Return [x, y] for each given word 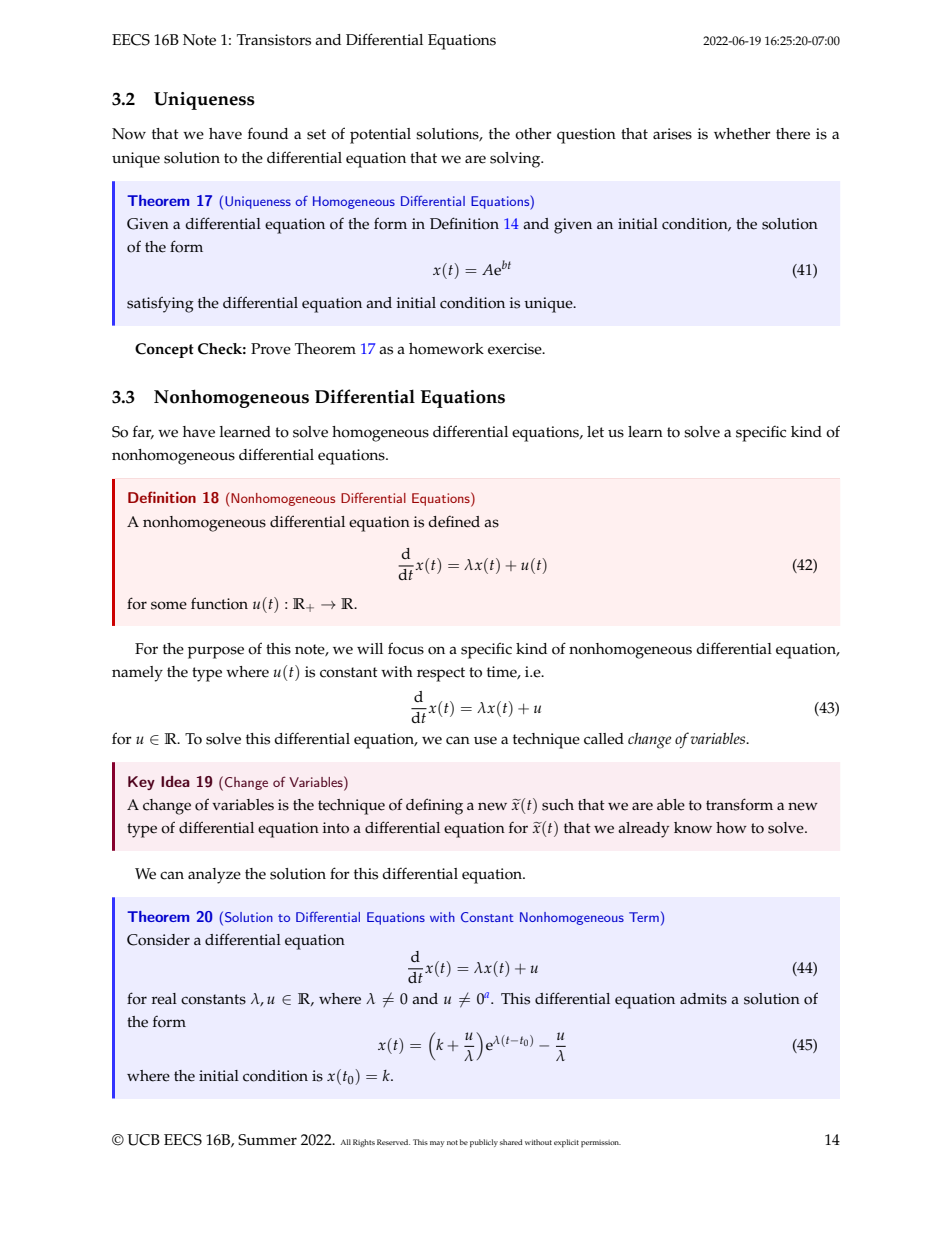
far [143, 432]
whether [742, 134]
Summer [267, 1140]
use [485, 740]
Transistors [274, 40]
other [533, 134]
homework [446, 349]
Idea [175, 781]
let [595, 432]
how [731, 828]
